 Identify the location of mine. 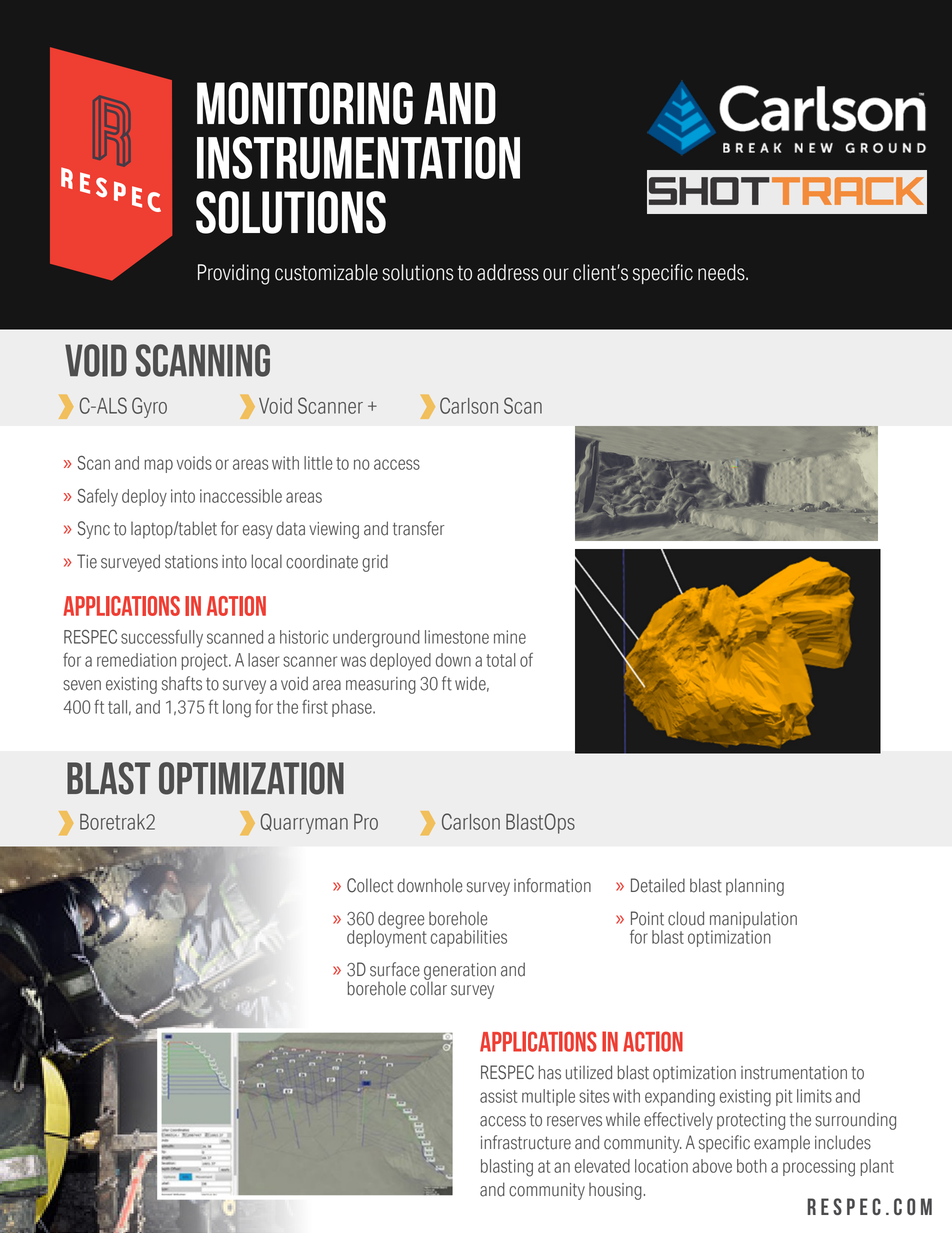
(510, 637).
